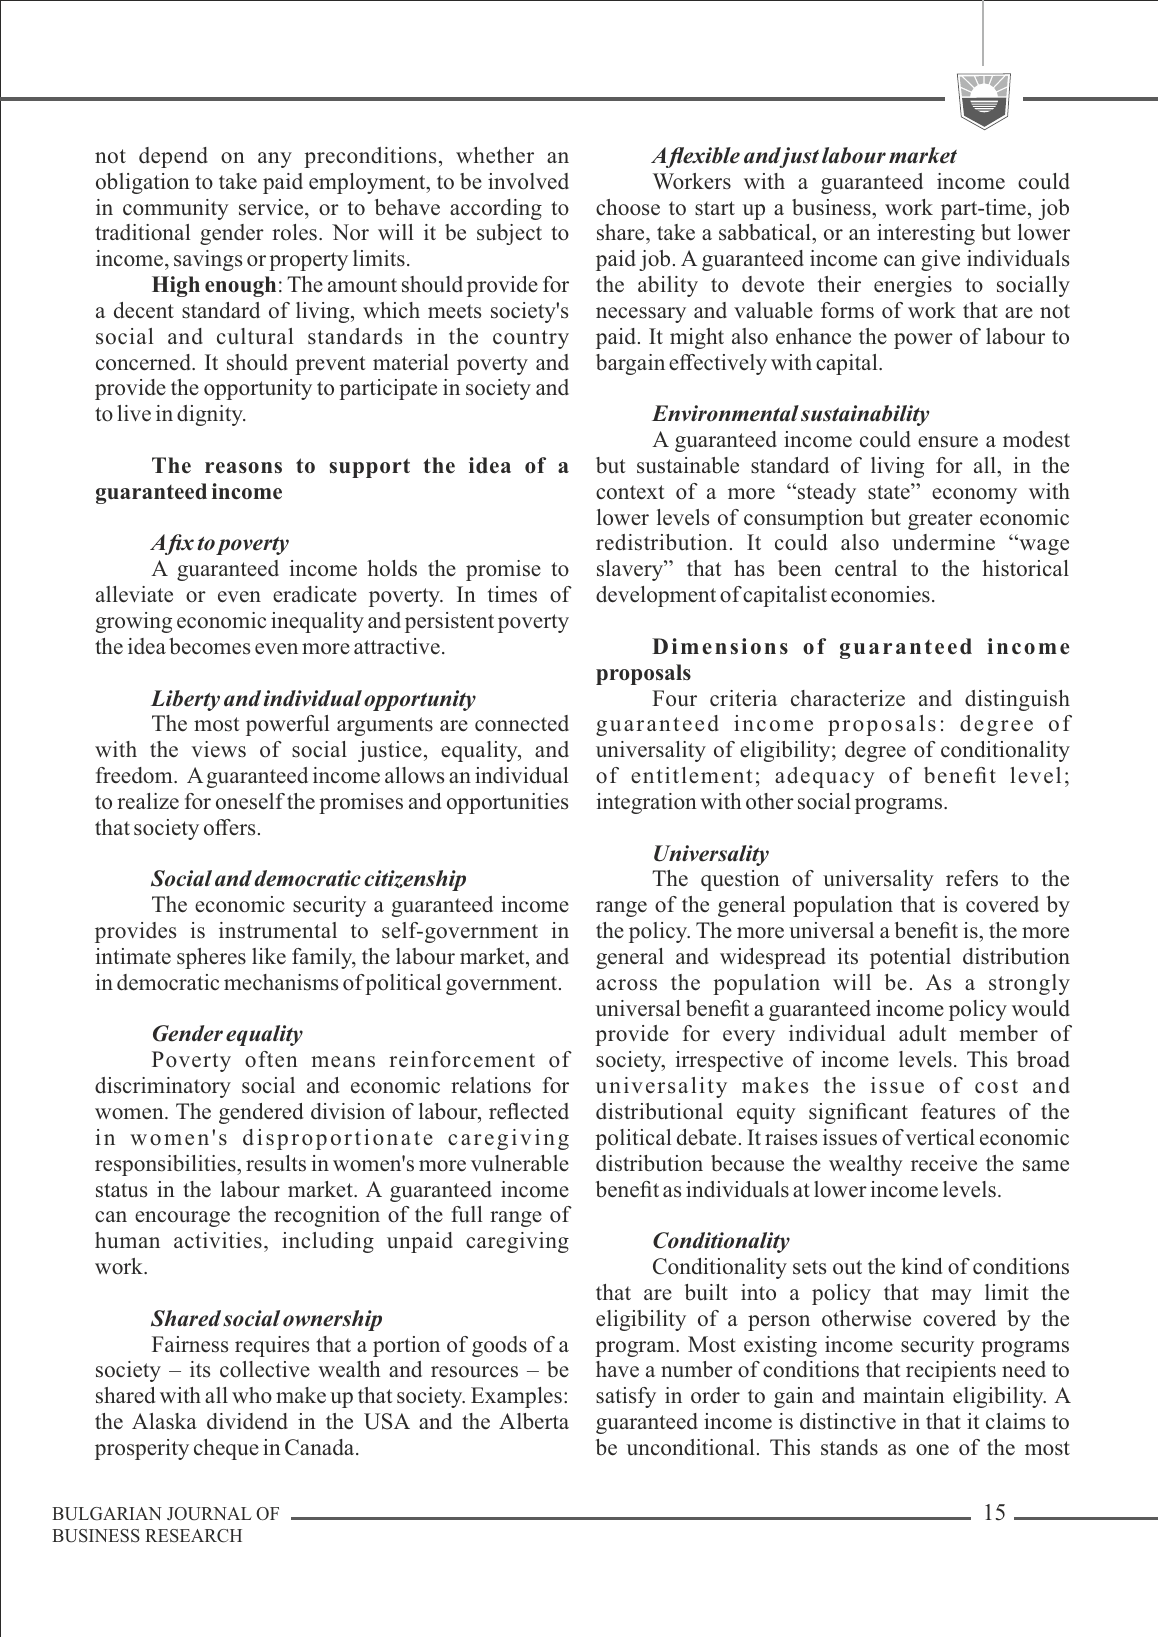 This screenshot has height=1637, width=1158. Describe the element at coordinates (507, 803) in the screenshot. I see `opportunities` at that location.
